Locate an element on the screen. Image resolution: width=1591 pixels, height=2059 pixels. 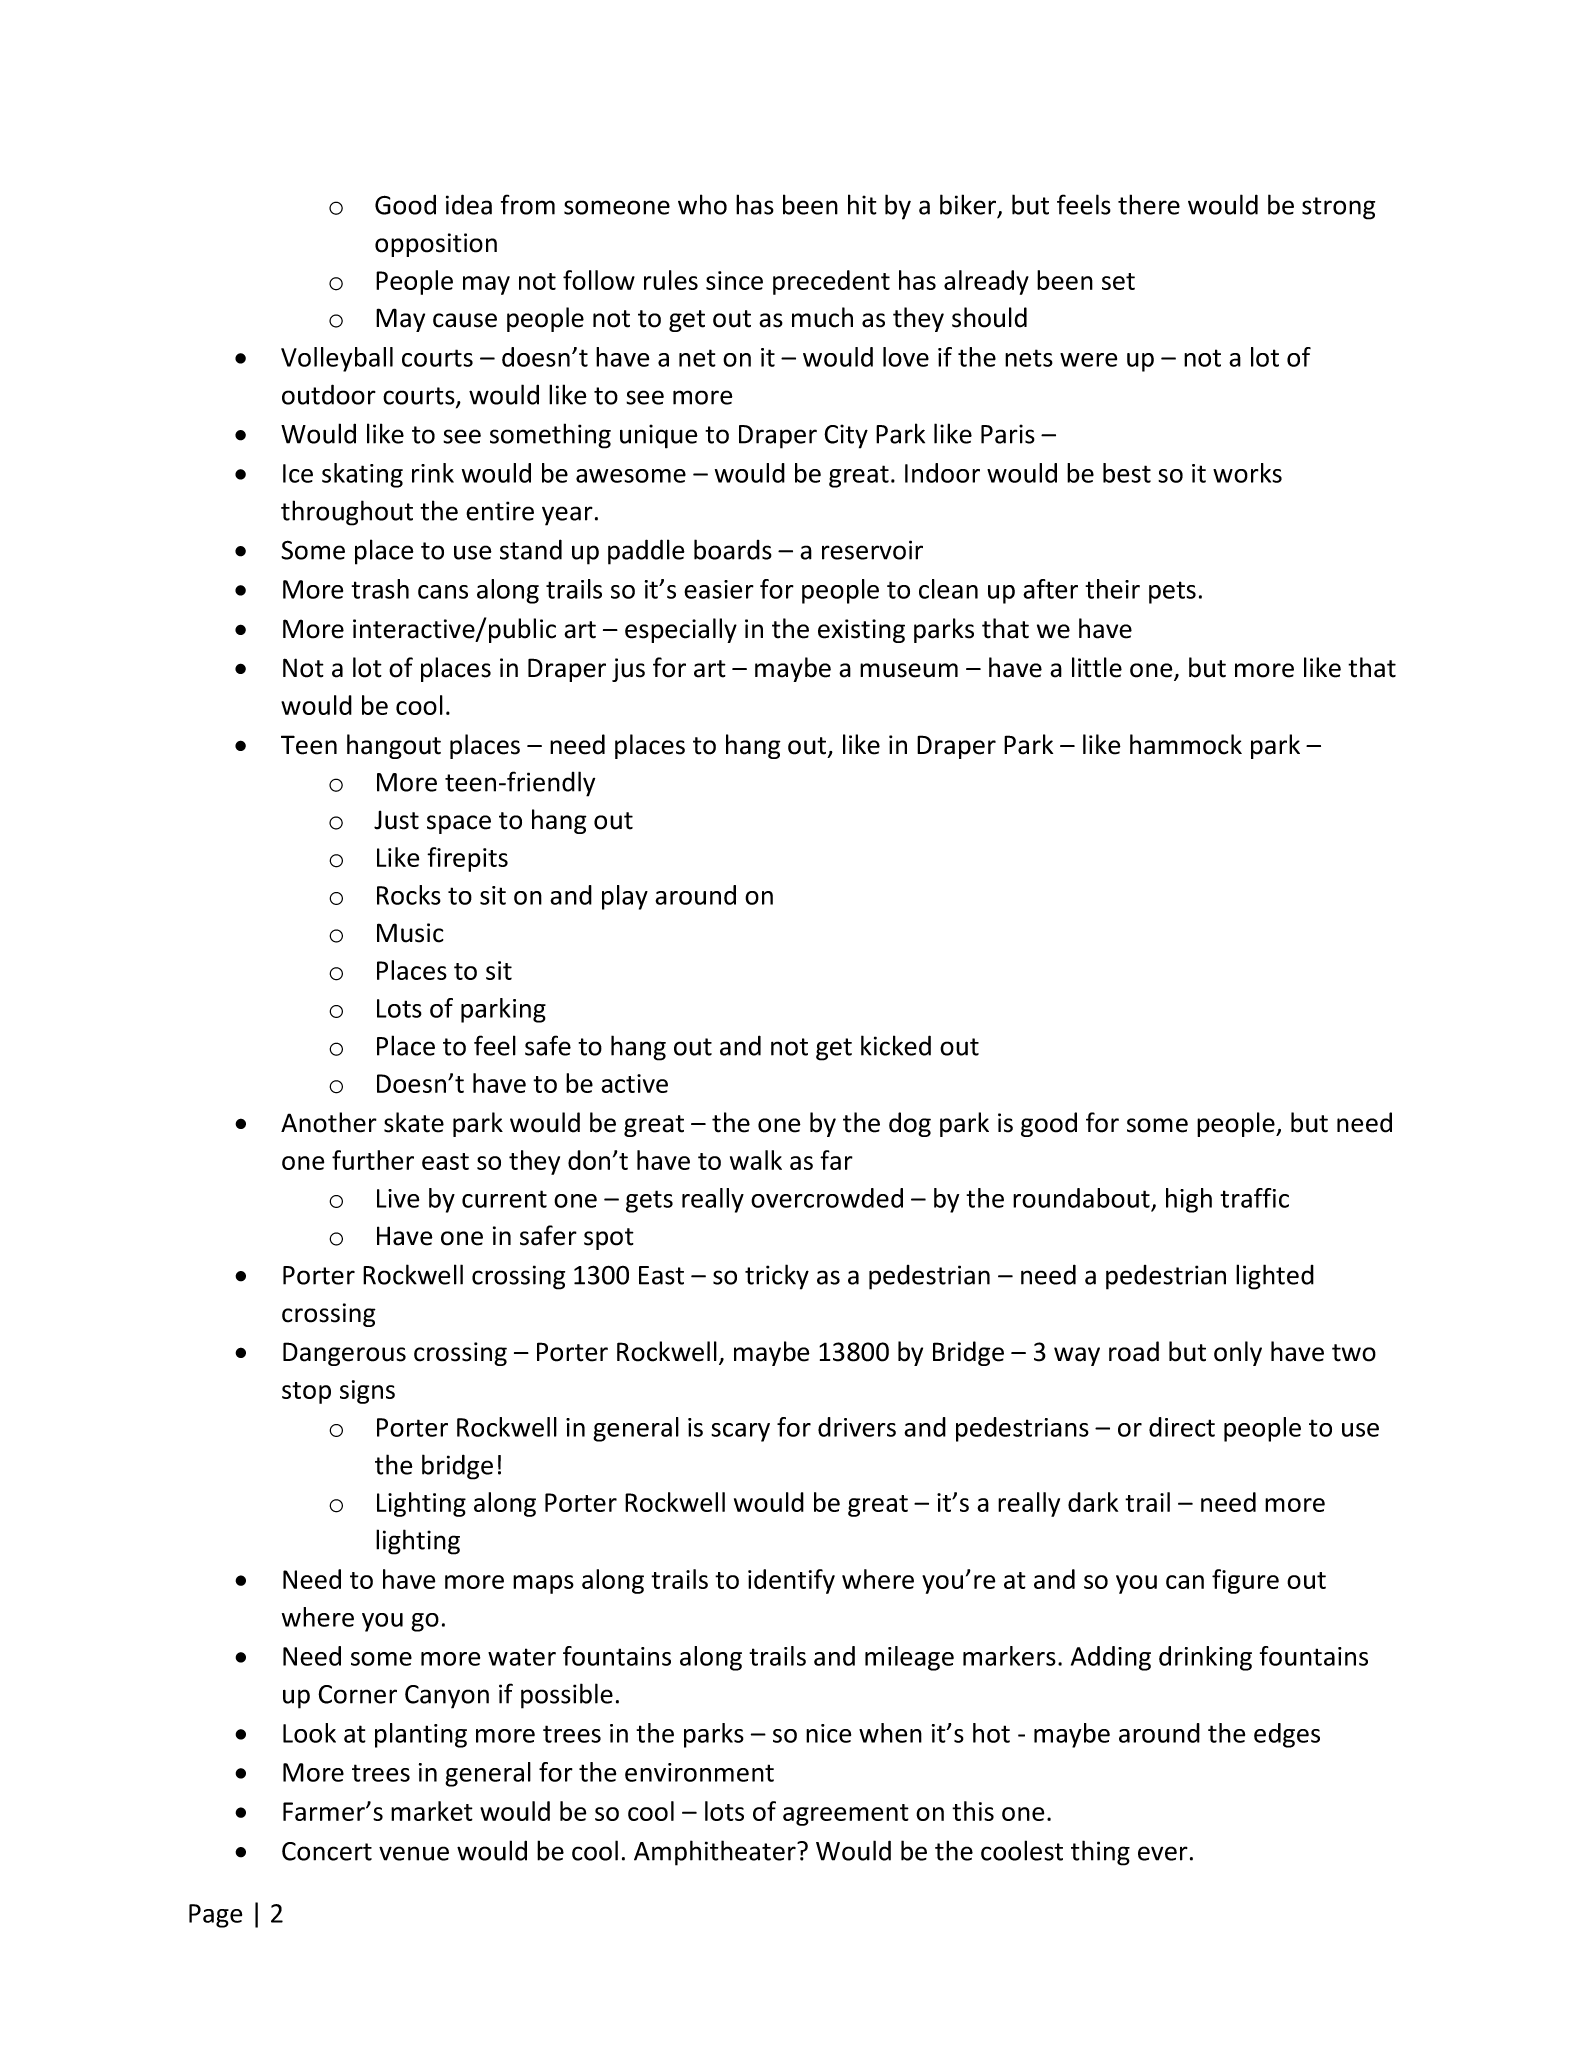
there is located at coordinates (1149, 204).
